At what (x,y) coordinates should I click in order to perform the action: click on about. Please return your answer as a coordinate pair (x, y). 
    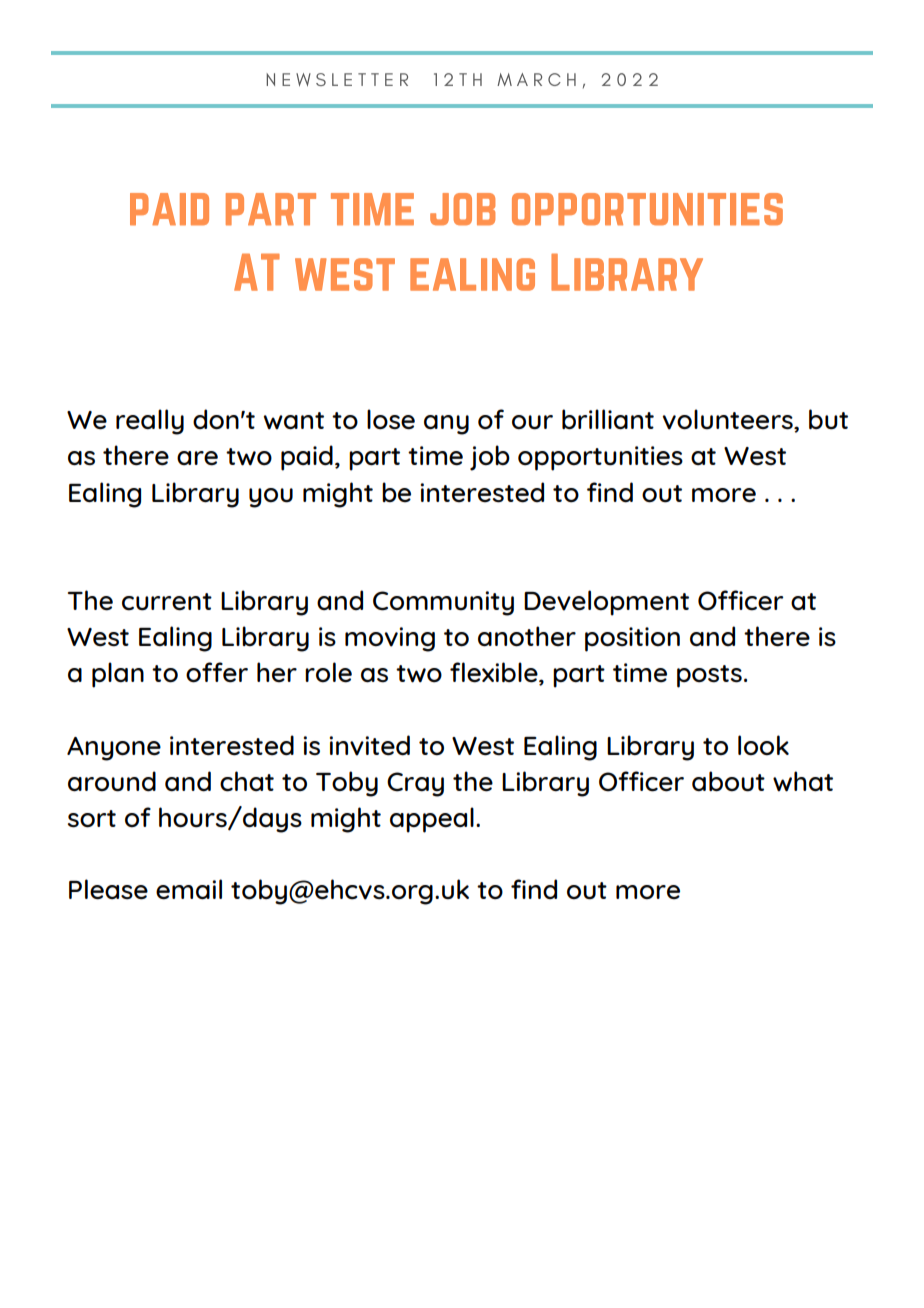
    Looking at the image, I should click on (728, 781).
